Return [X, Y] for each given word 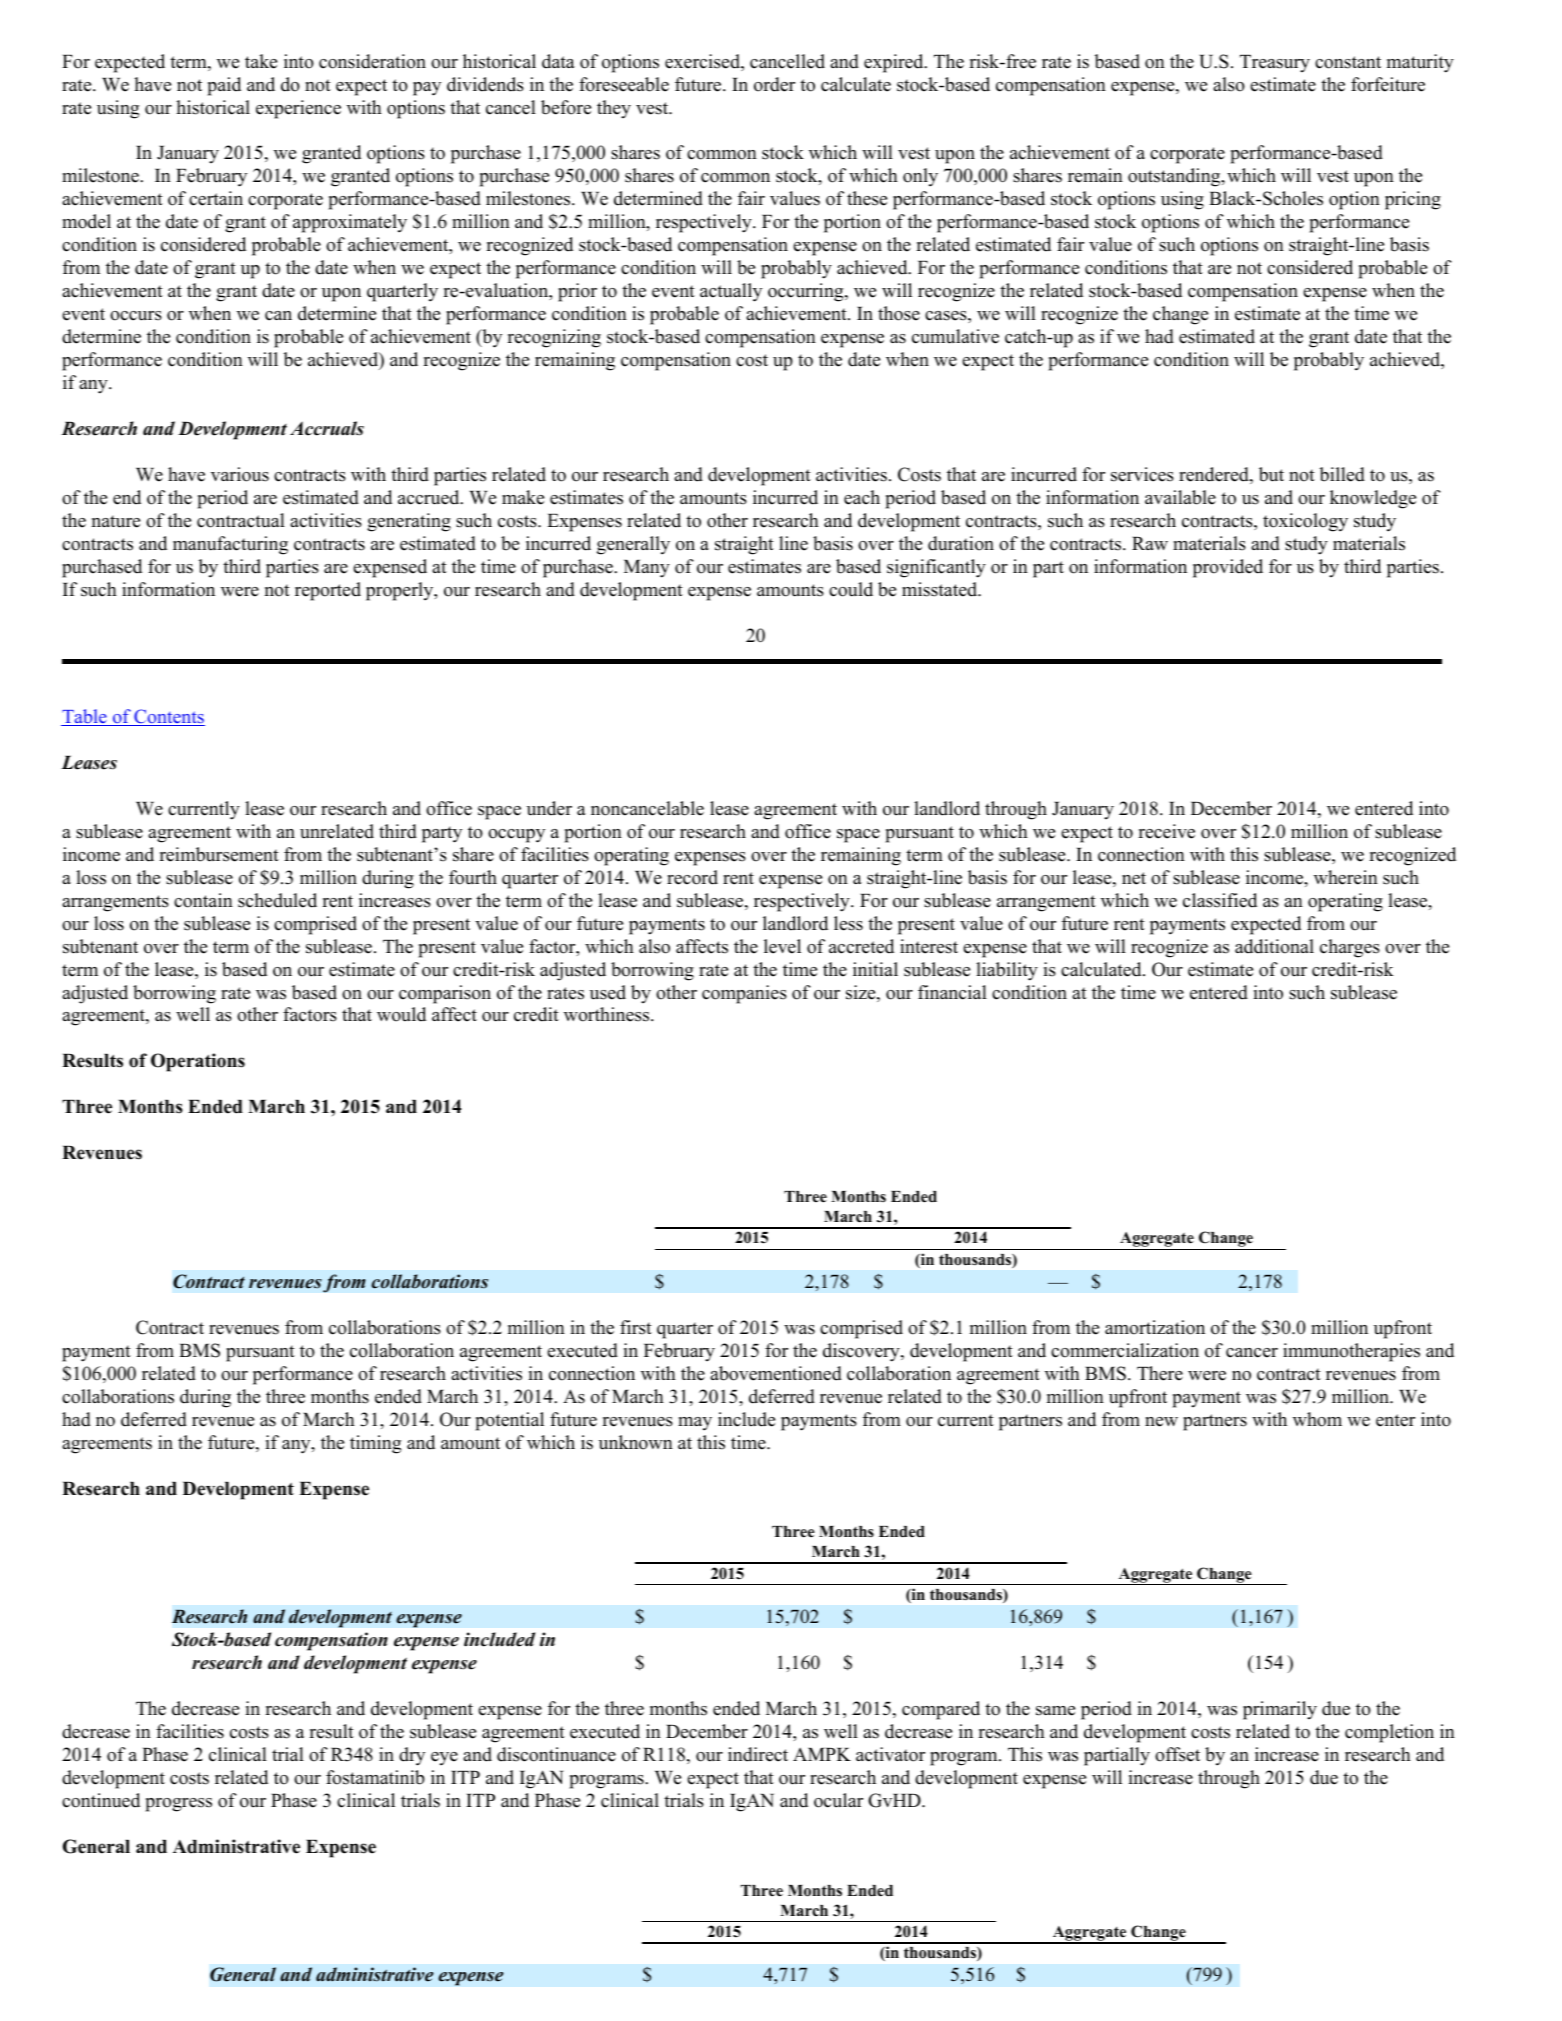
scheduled [277, 900]
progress [178, 1805]
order [774, 84]
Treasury [1275, 64]
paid [224, 86]
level [782, 946]
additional [1274, 946]
